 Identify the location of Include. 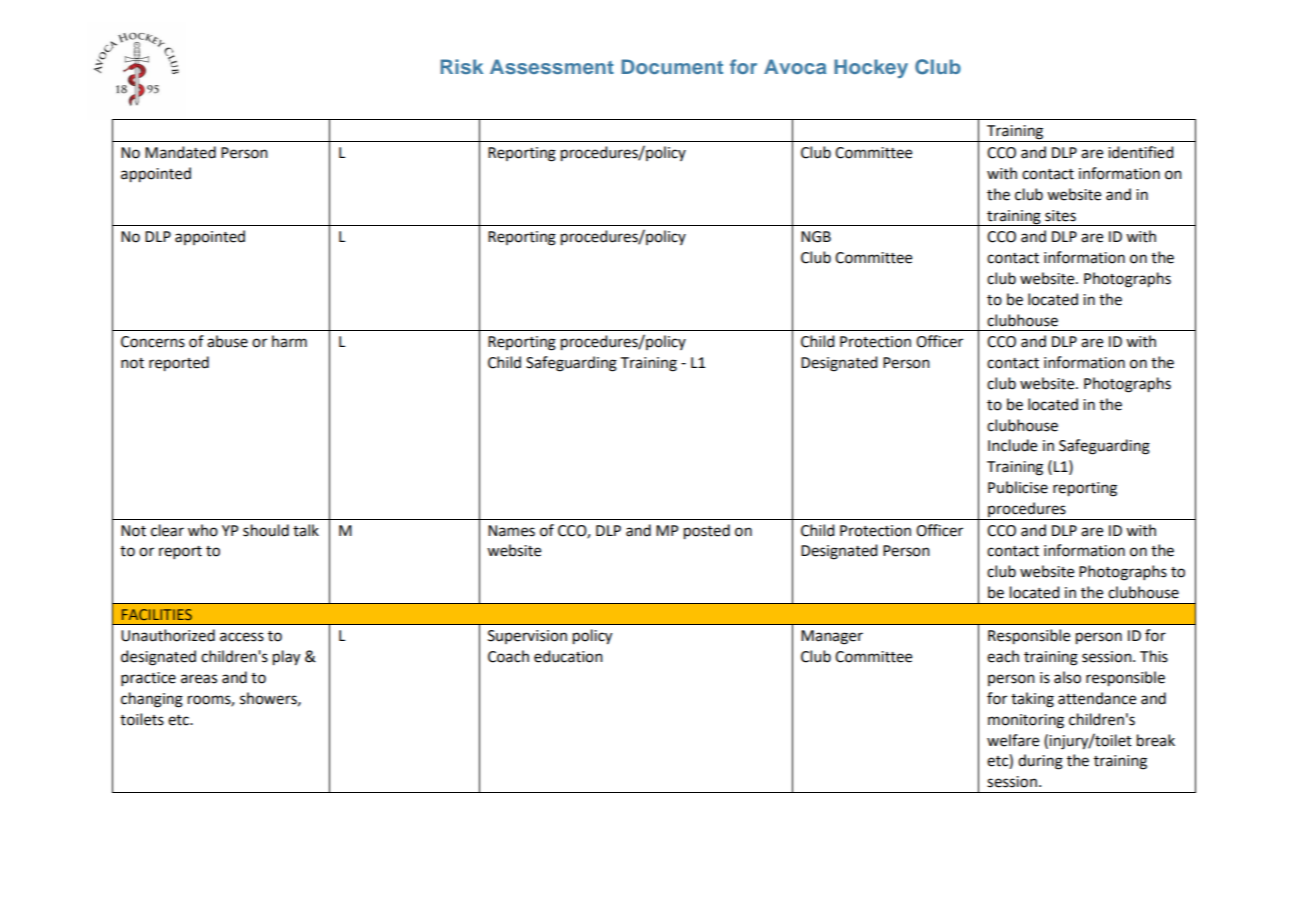
(1012, 445).
